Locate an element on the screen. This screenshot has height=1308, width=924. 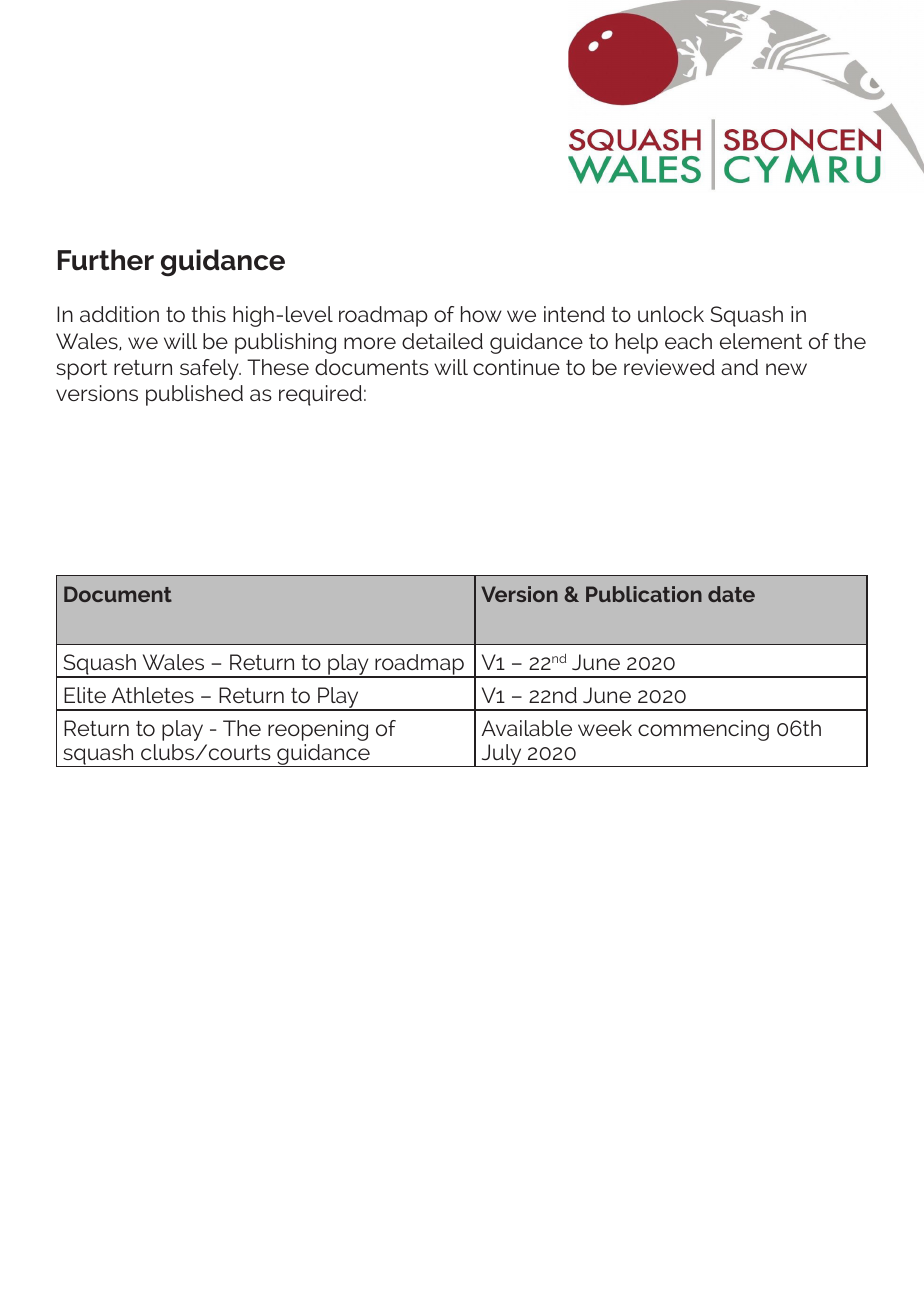
Publication is located at coordinates (644, 594).
